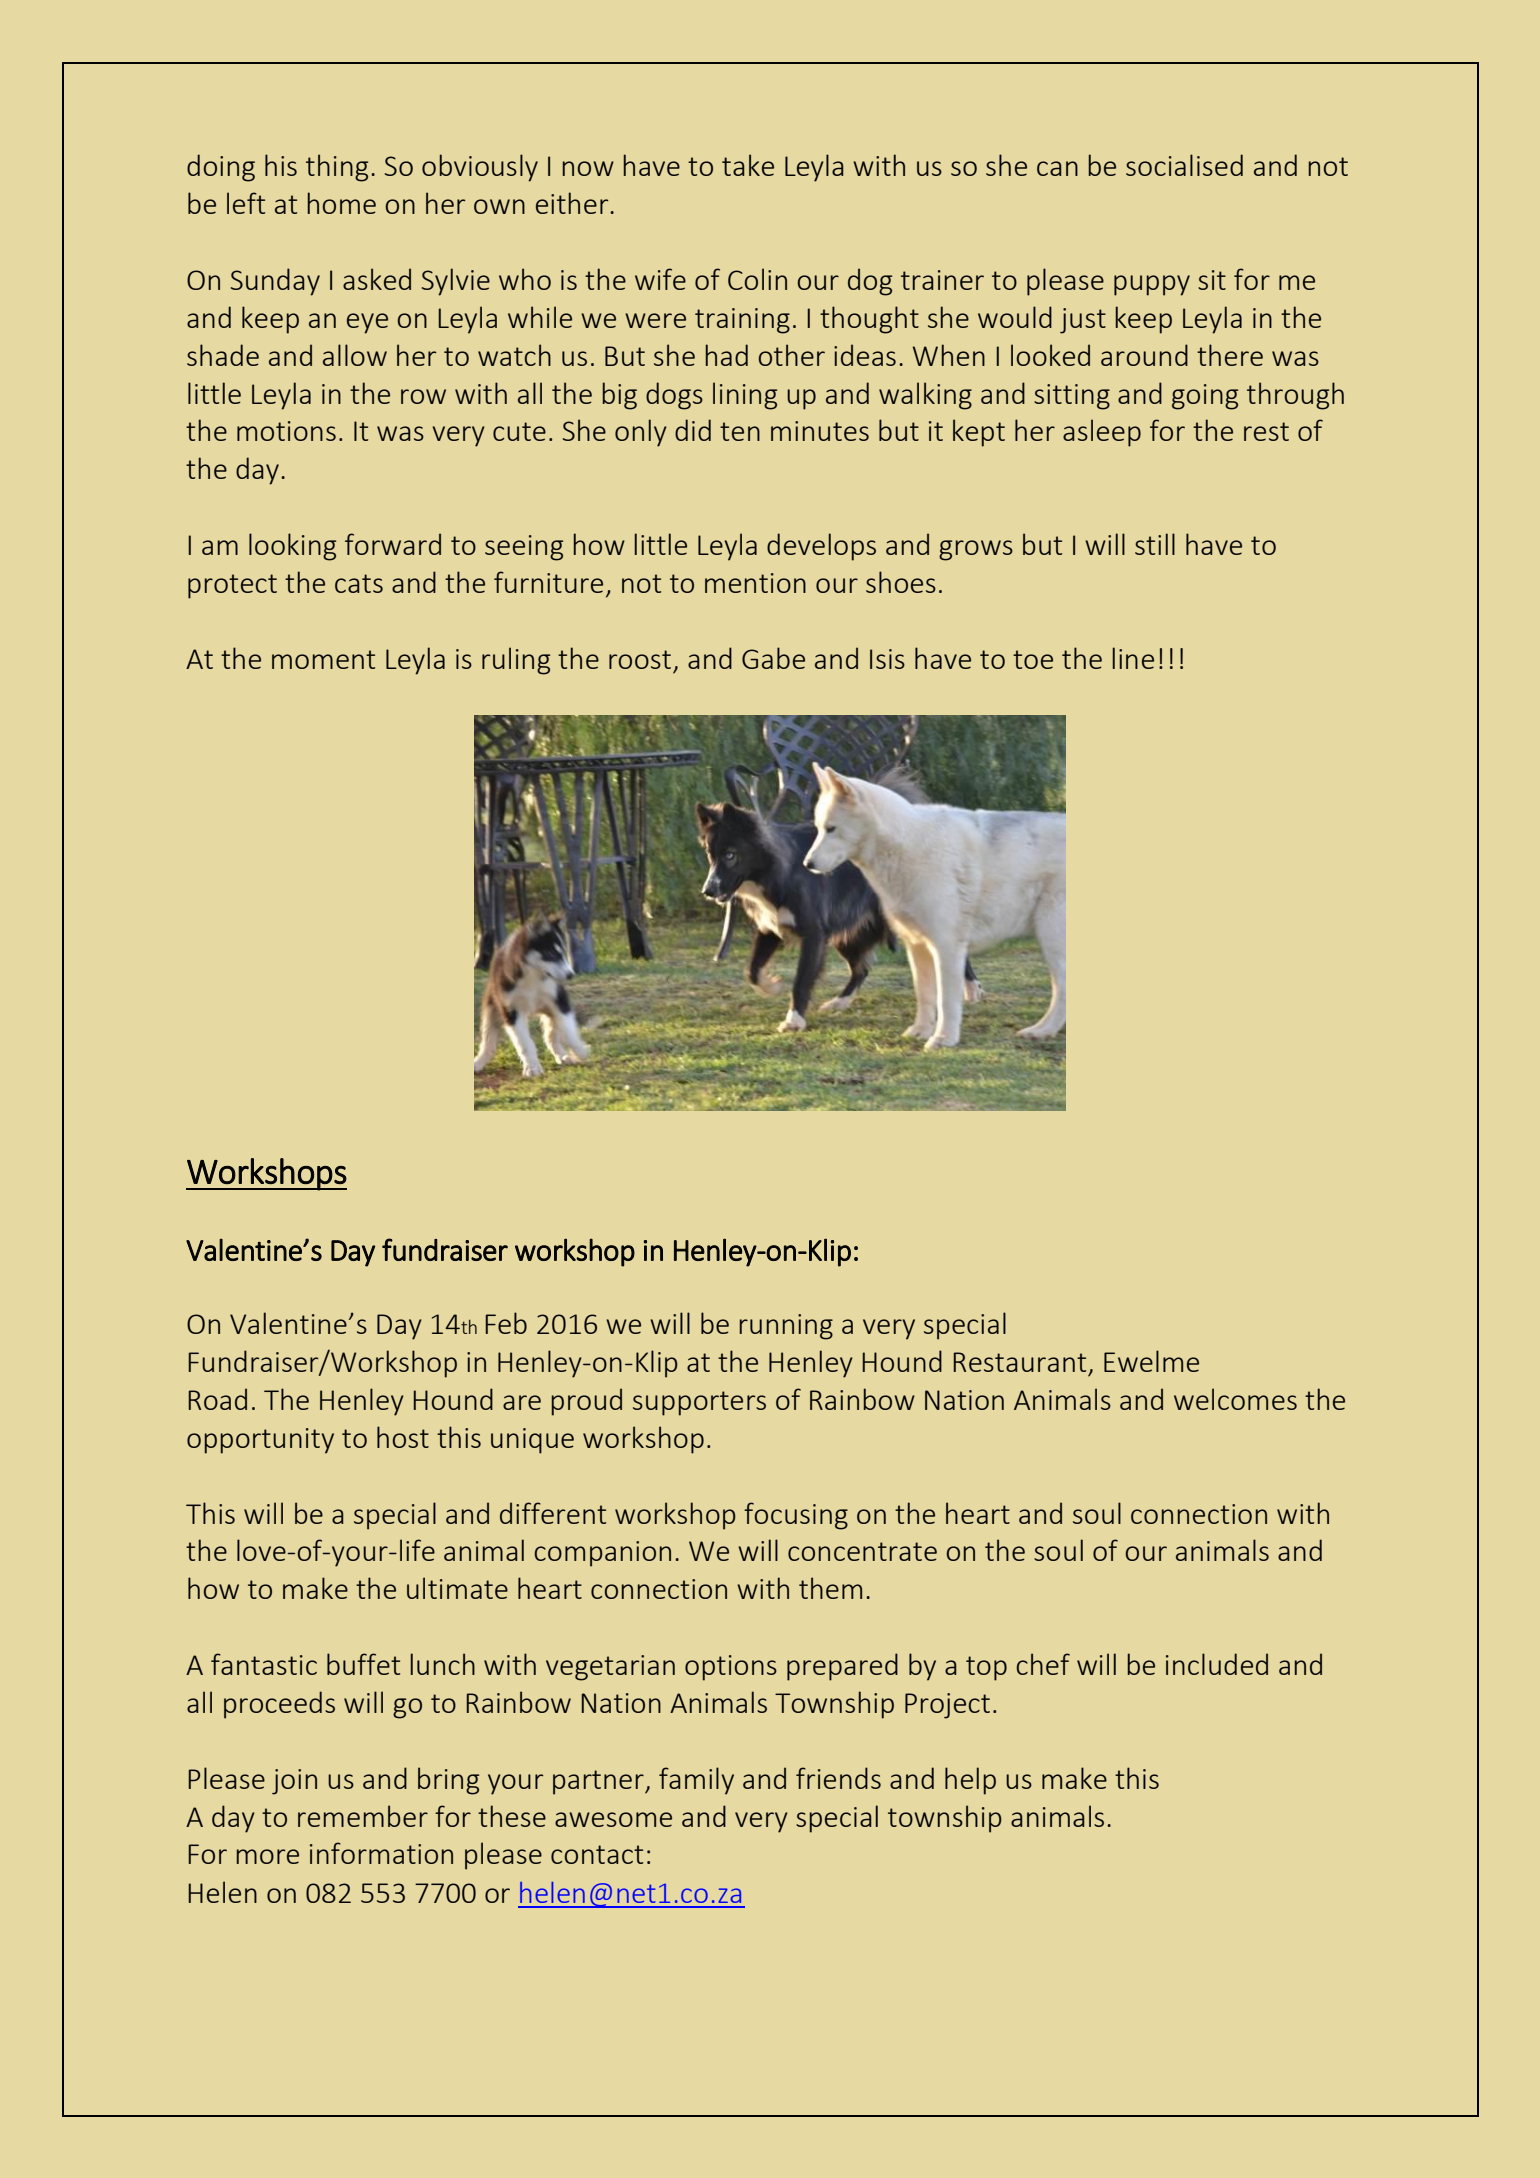 This screenshot has height=2178, width=1540. What do you see at coordinates (363, 1816) in the screenshot?
I see `remember` at bounding box center [363, 1816].
